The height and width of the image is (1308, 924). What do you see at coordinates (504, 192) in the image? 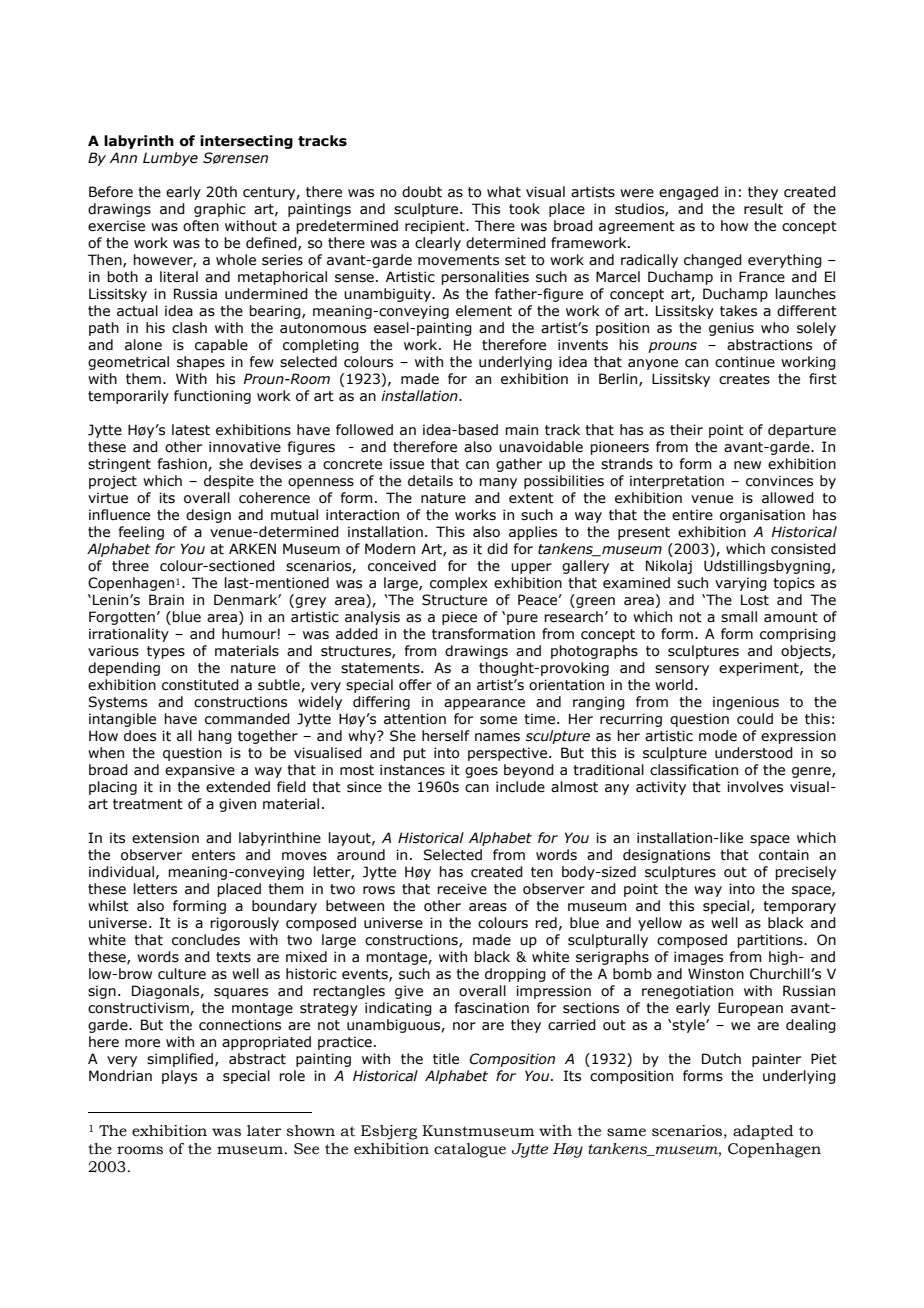
I see `what` at bounding box center [504, 192].
